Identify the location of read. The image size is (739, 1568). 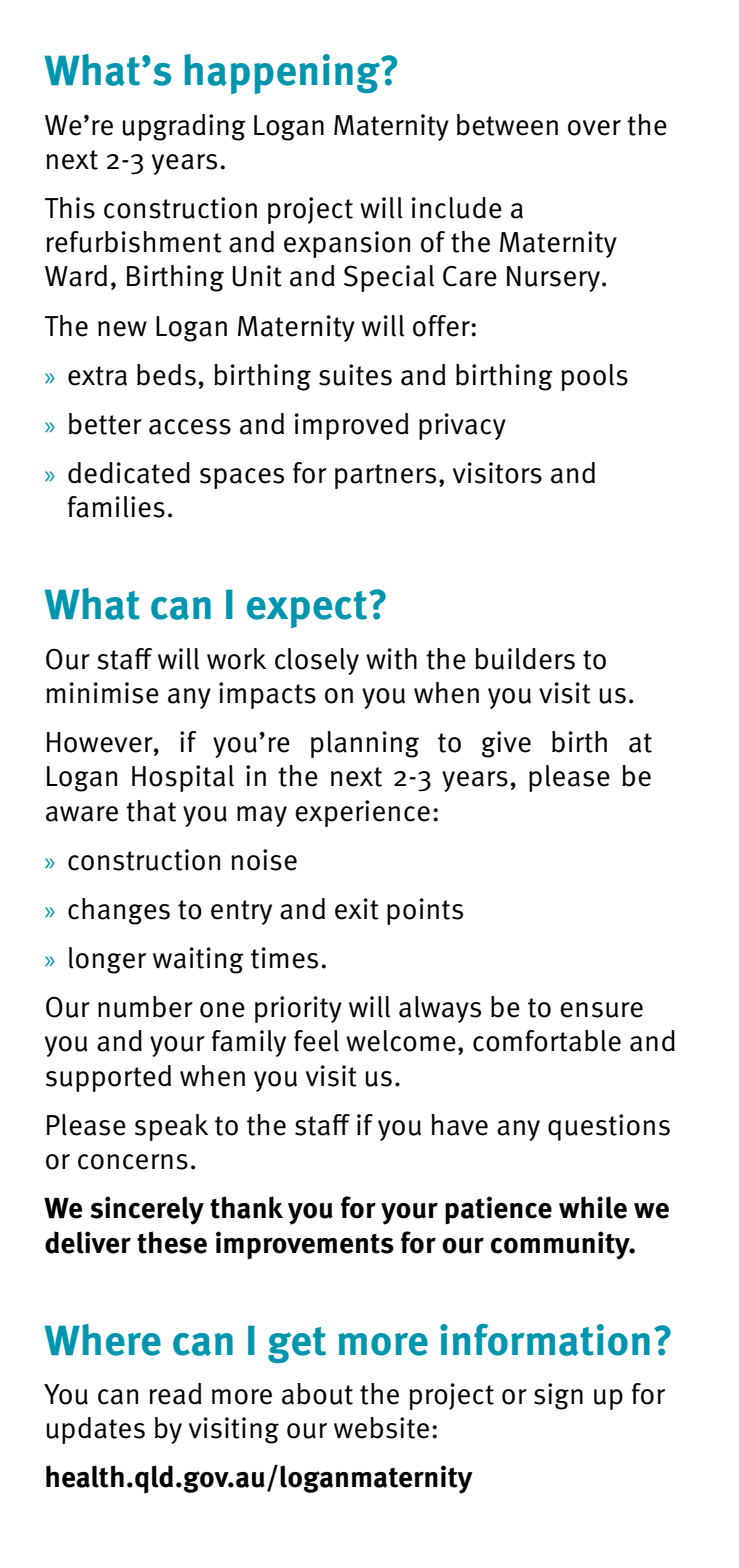
(175, 1394).
